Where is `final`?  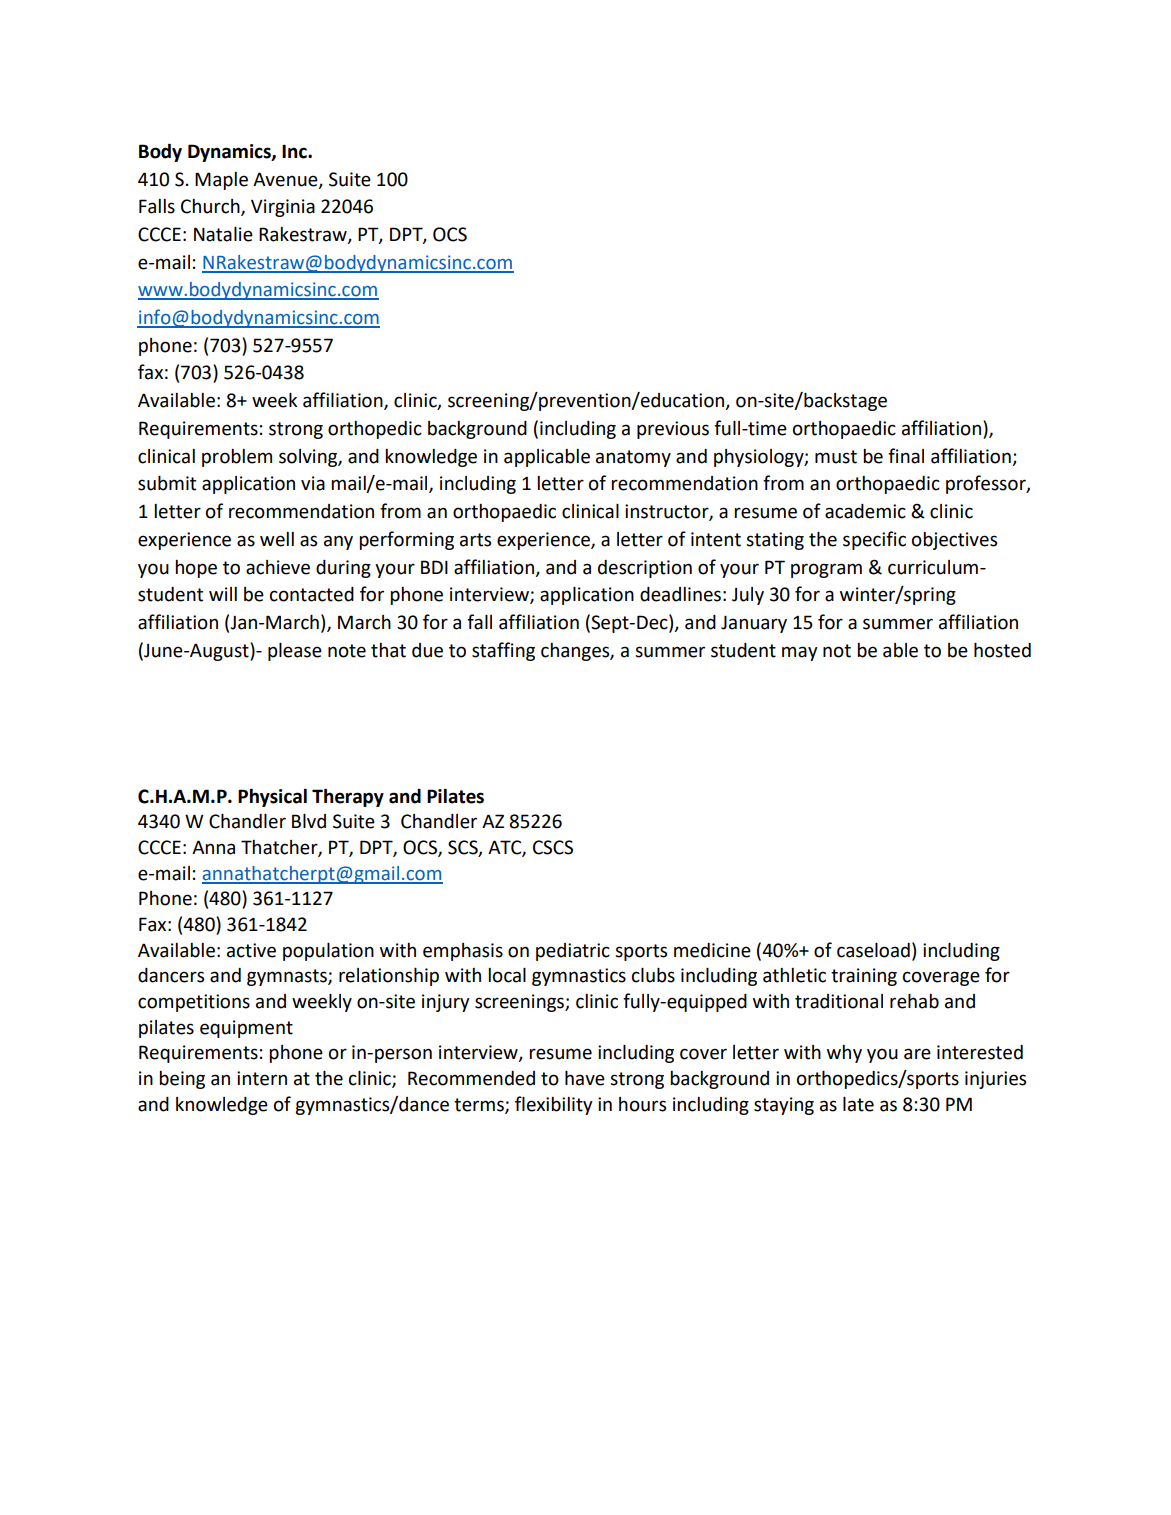
final is located at coordinates (906, 456).
